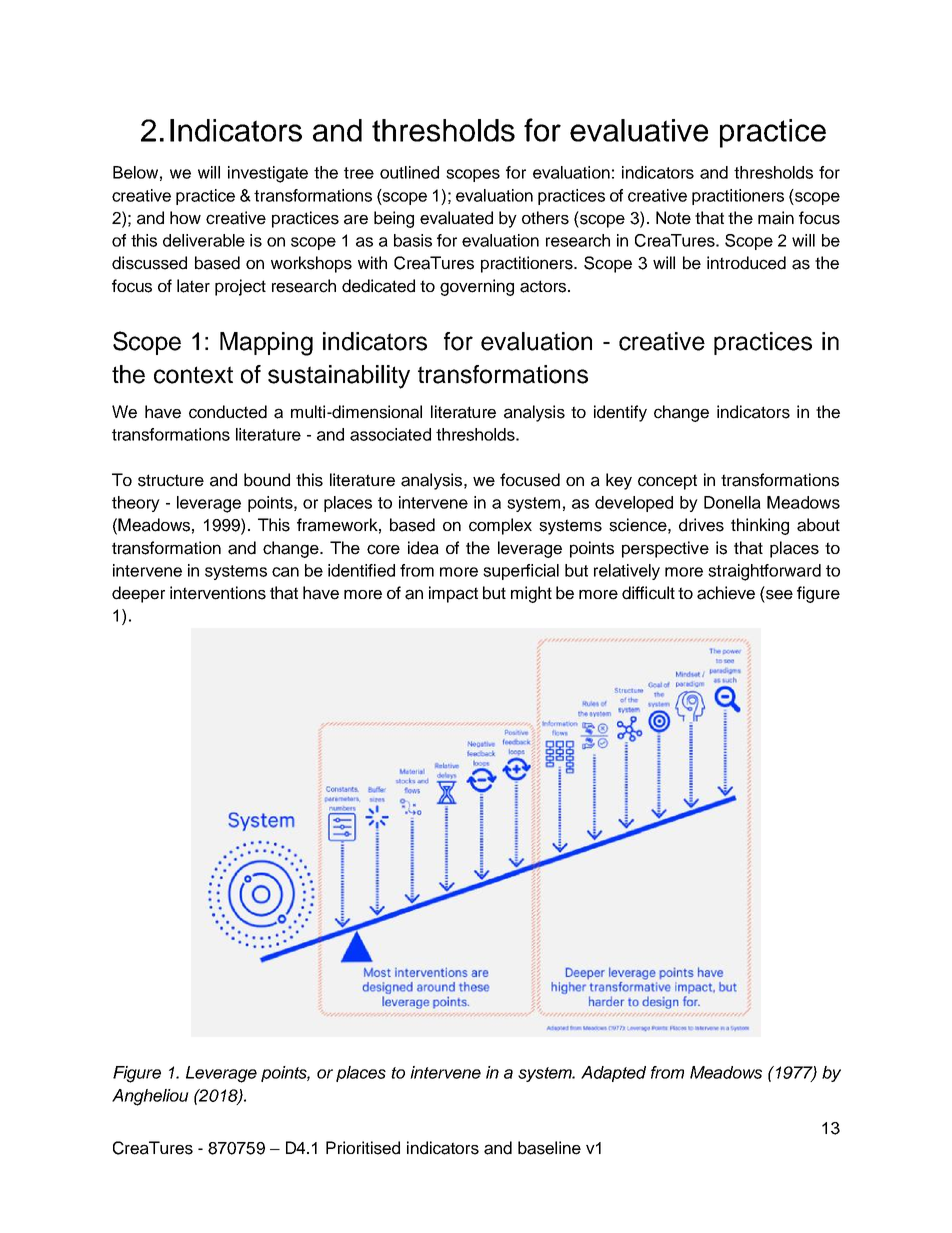  What do you see at coordinates (726, 593) in the document?
I see `achieve` at bounding box center [726, 593].
